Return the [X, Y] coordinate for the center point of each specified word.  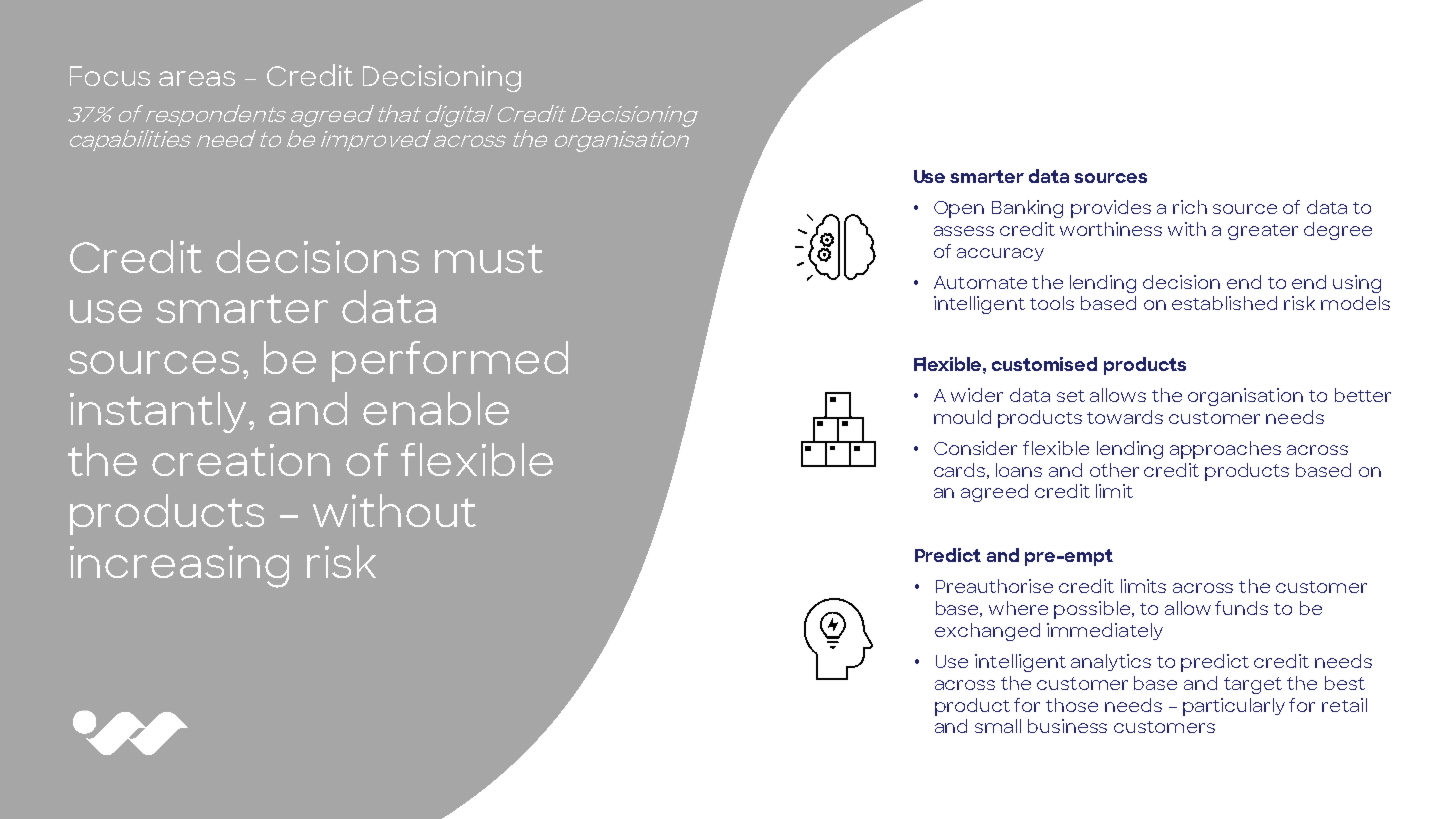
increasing [179, 567]
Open [959, 209]
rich [1190, 207]
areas [197, 78]
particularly [1234, 707]
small [998, 726]
